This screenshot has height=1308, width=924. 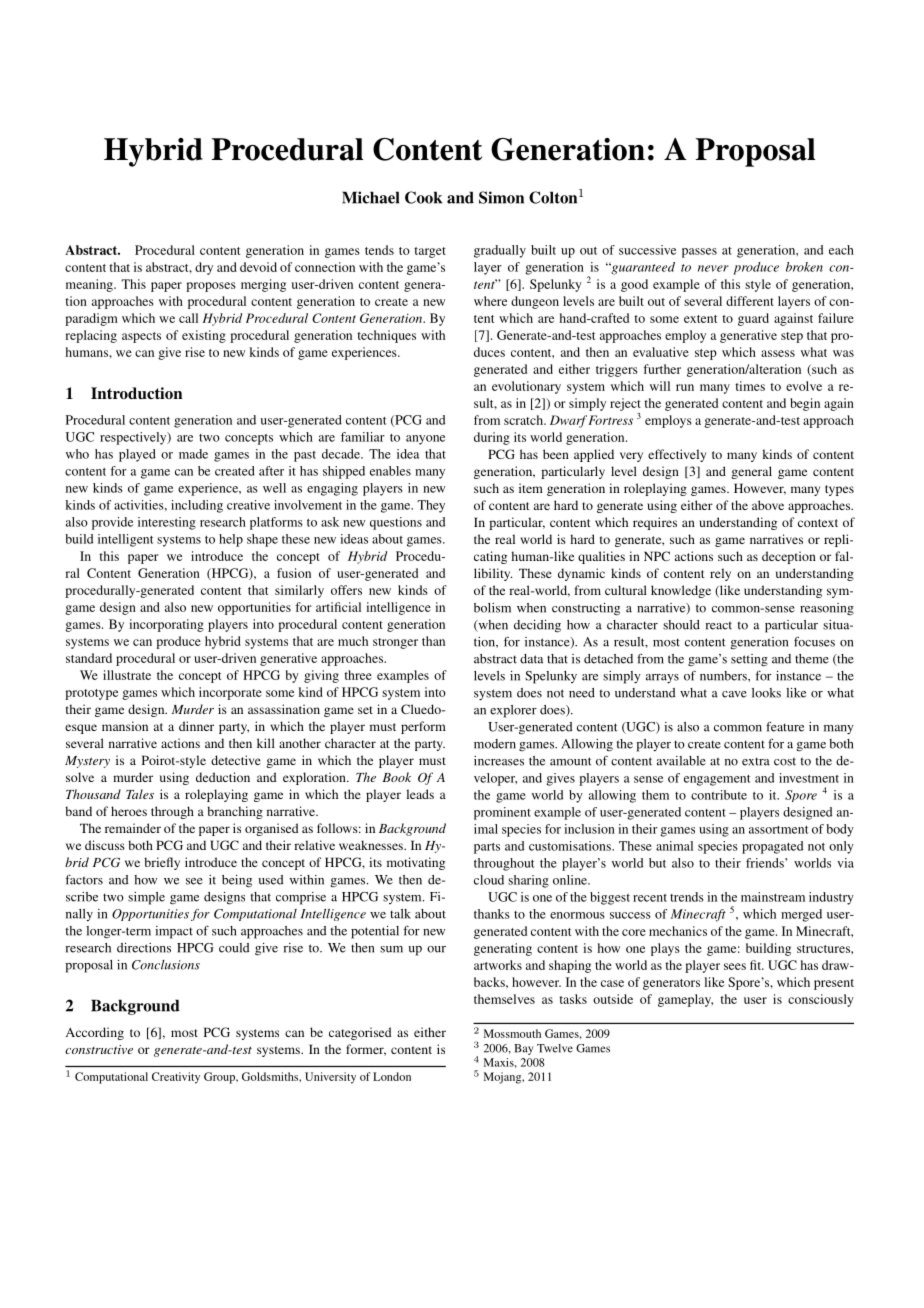 I want to click on setting, so click(x=749, y=660).
